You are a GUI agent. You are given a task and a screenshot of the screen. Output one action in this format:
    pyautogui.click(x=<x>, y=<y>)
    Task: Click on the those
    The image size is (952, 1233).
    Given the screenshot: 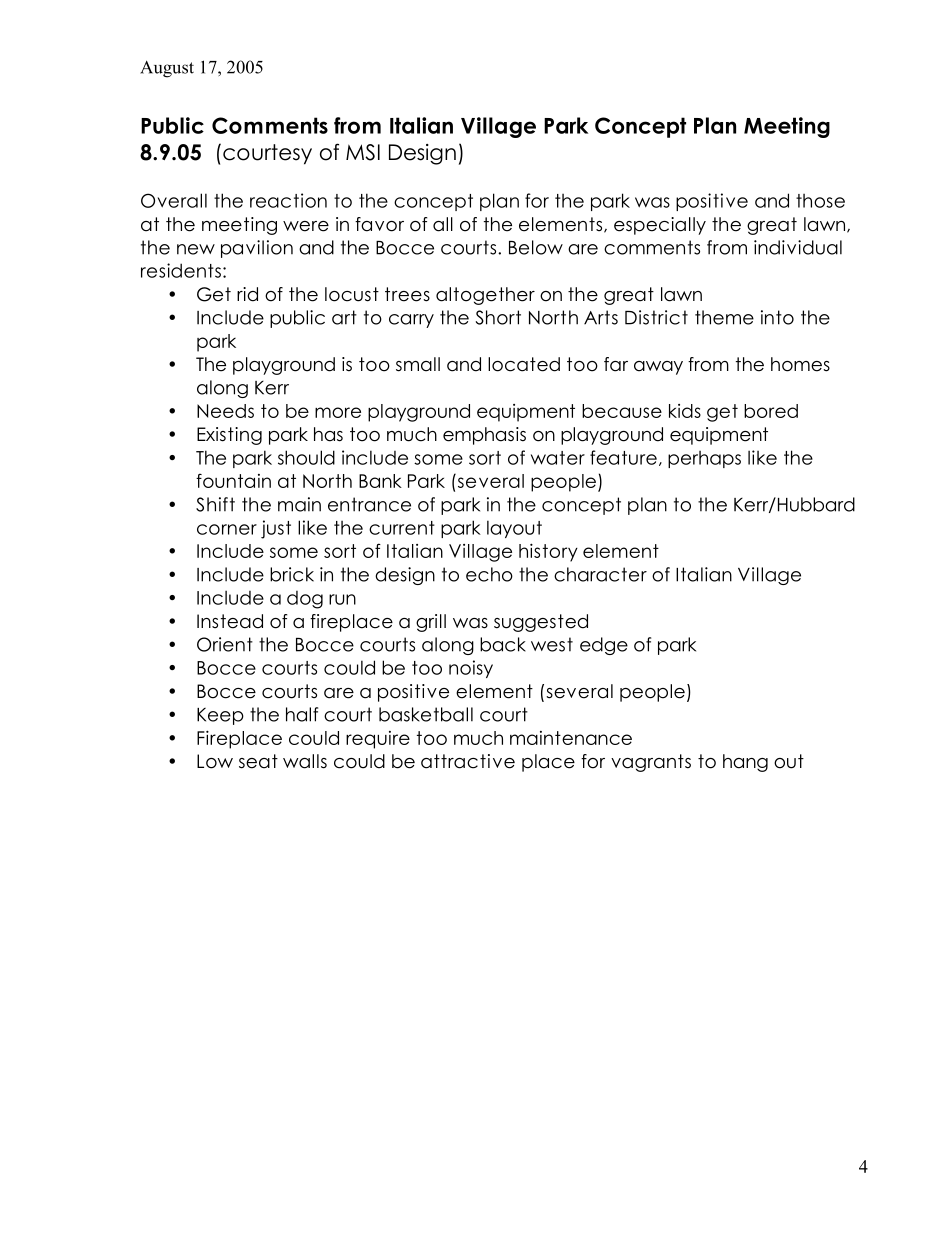 What is the action you would take?
    pyautogui.click(x=820, y=201)
